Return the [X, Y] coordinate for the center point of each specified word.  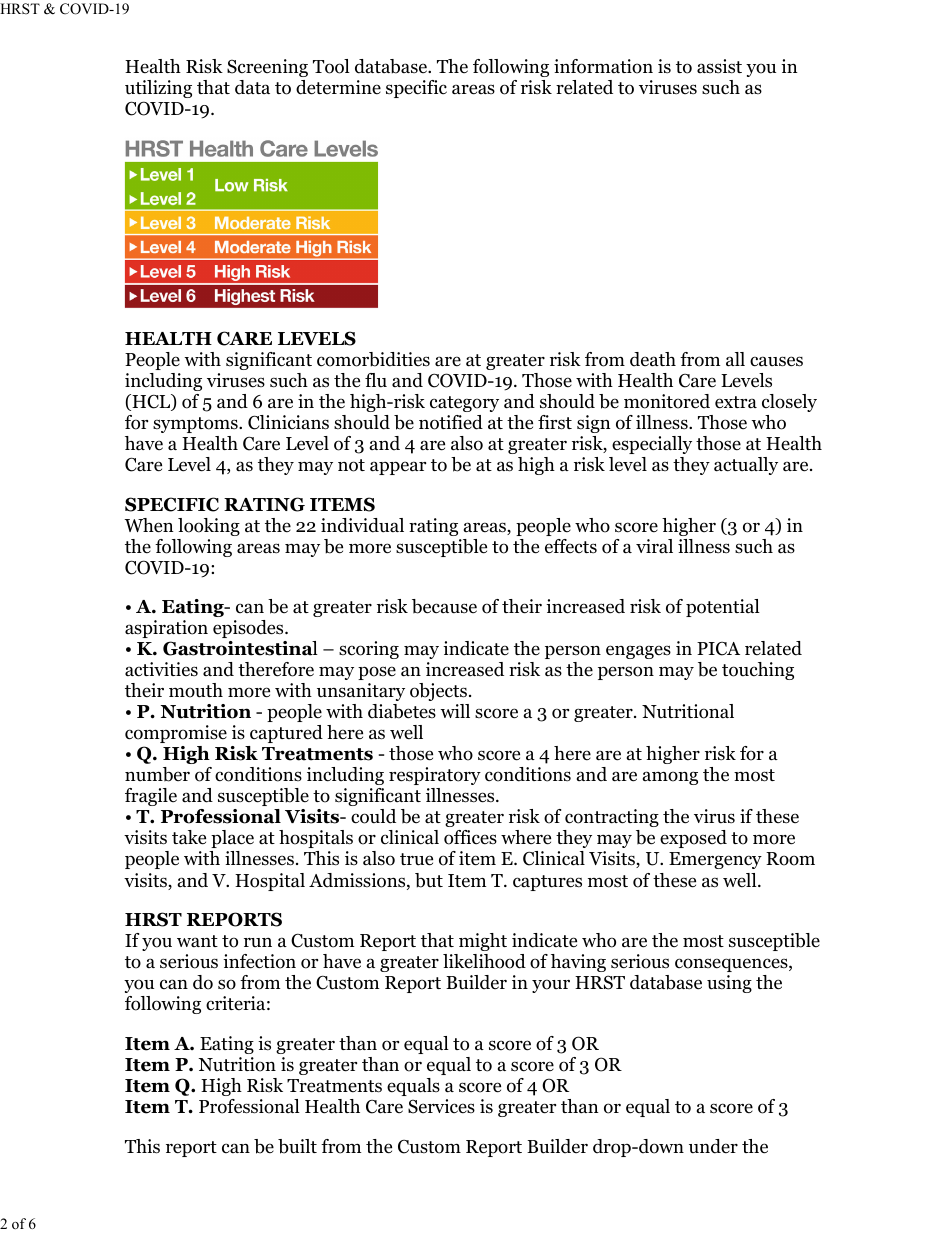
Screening [267, 68]
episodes [249, 629]
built [297, 1146]
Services [441, 1106]
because [444, 606]
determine [338, 87]
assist [719, 66]
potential [723, 608]
